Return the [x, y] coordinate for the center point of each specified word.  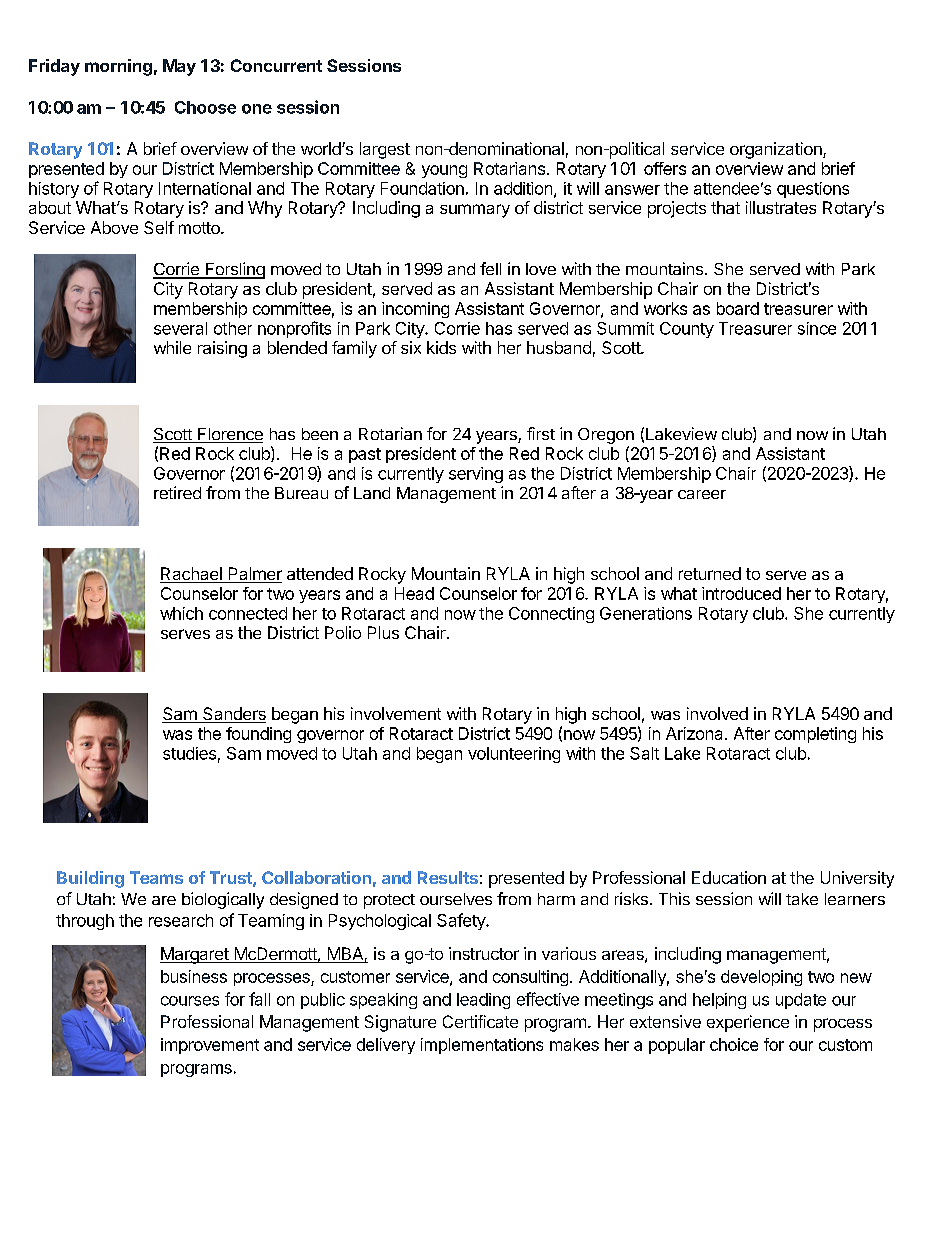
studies [189, 753]
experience [748, 1023]
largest [385, 150]
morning [118, 67]
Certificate [480, 1021]
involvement [396, 713]
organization [777, 150]
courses [190, 1001]
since [817, 328]
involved [717, 713]
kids [441, 347]
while [172, 347]
